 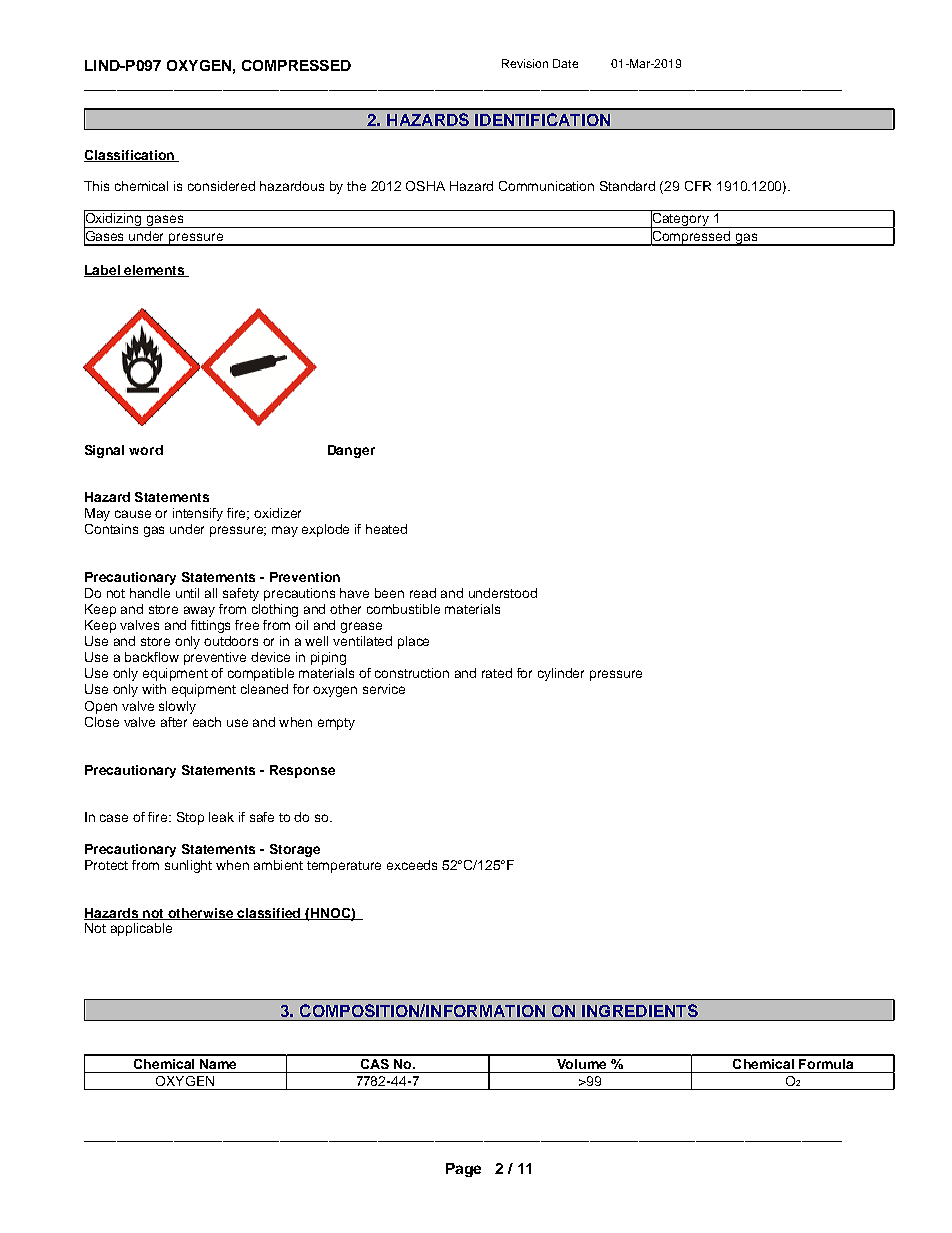 I want to click on rated, so click(x=497, y=673).
